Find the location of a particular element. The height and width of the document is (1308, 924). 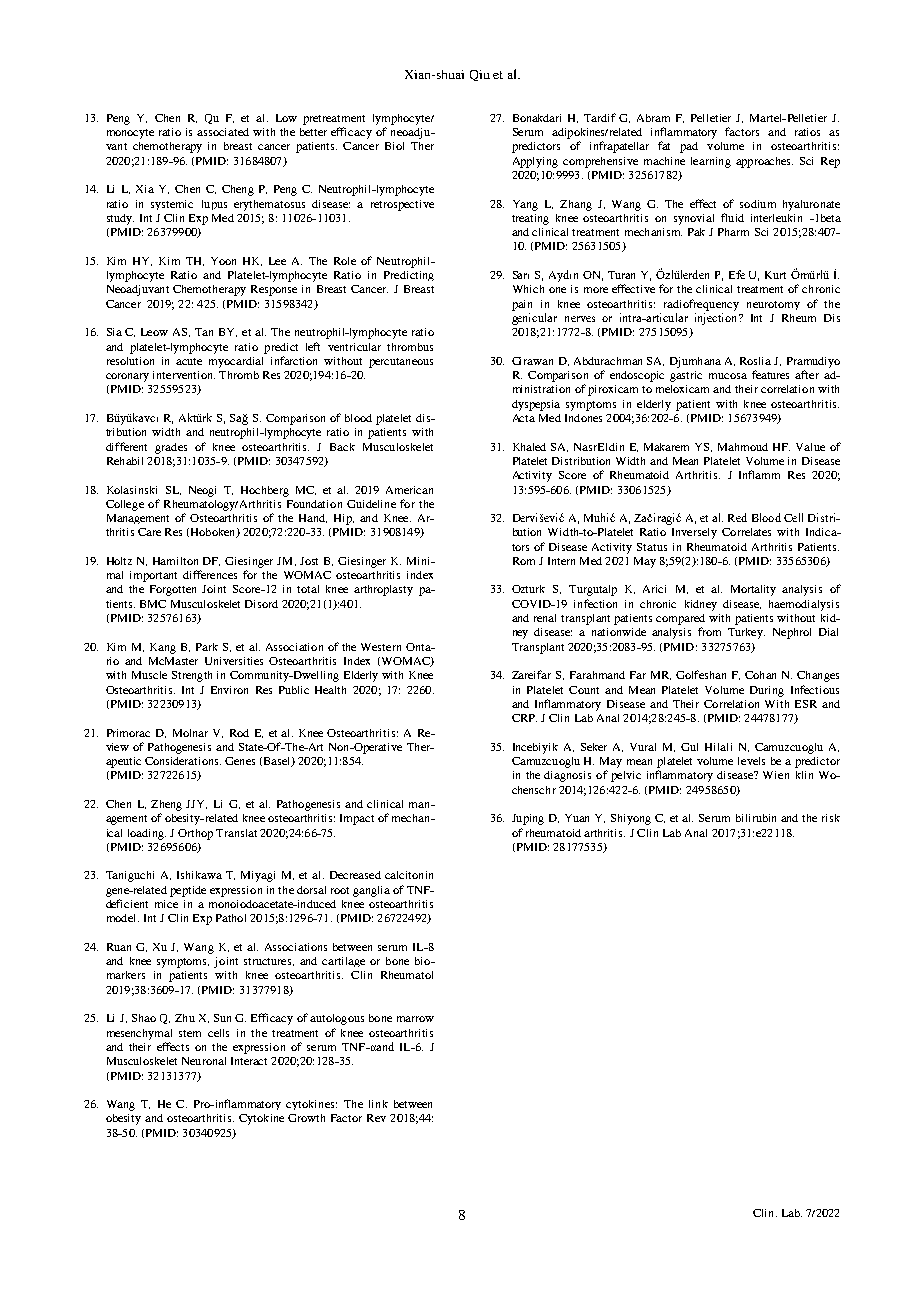

Neuronal is located at coordinates (204, 1061).
